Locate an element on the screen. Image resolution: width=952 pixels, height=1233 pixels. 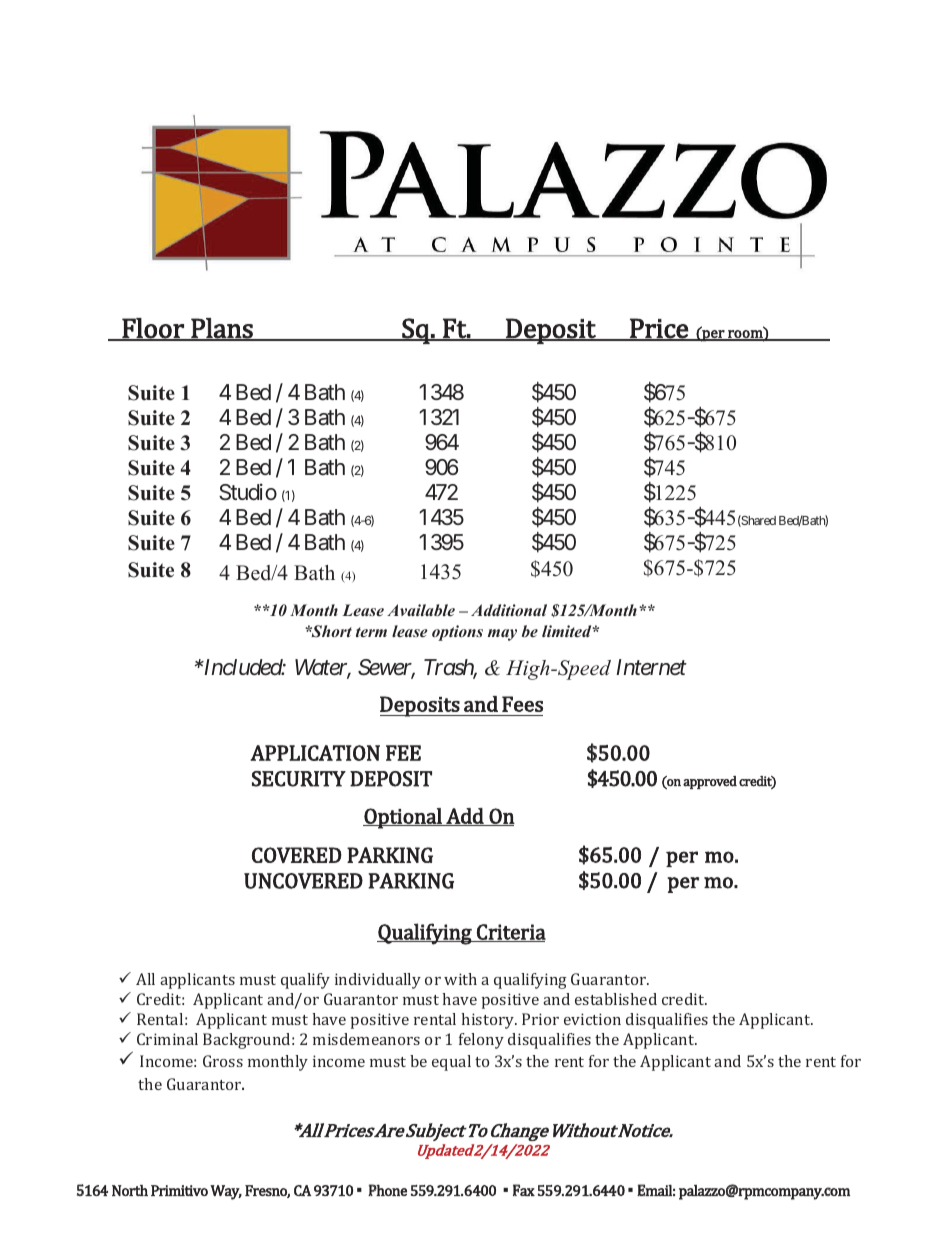
eviction is located at coordinates (592, 1019).
